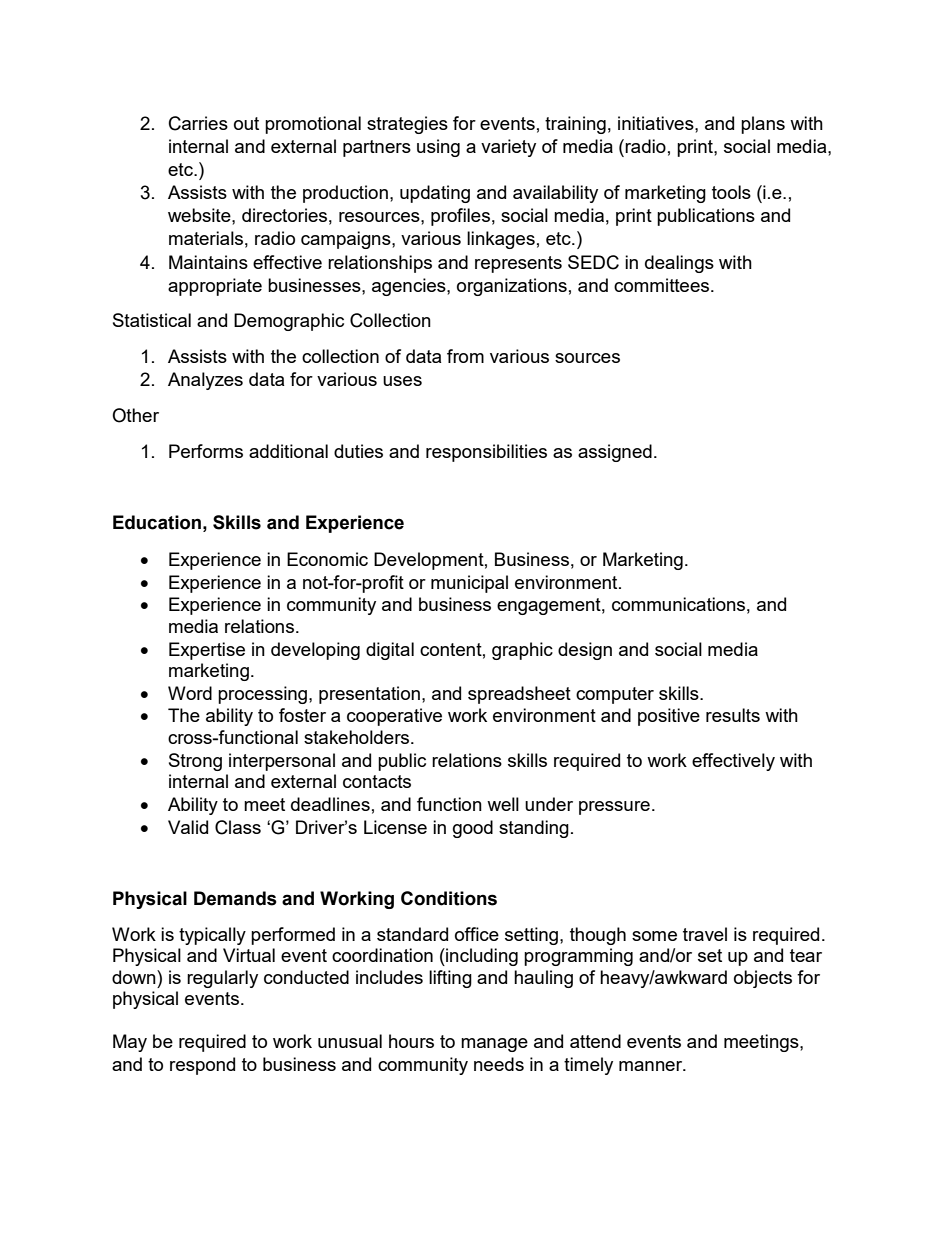 Image resolution: width=952 pixels, height=1233 pixels. What do you see at coordinates (763, 125) in the image?
I see `plans` at bounding box center [763, 125].
